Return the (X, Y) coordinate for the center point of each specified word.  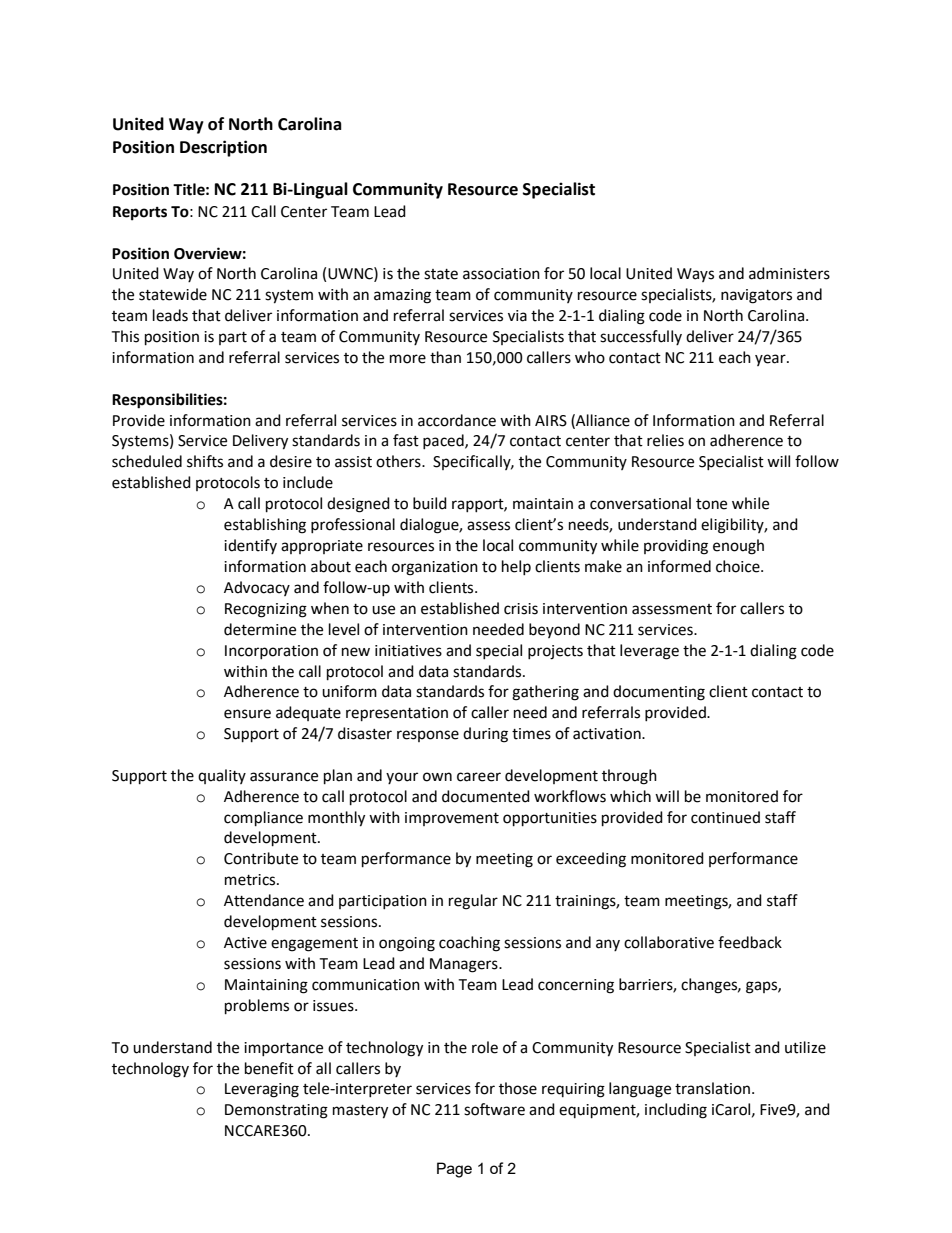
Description (223, 148)
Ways (695, 275)
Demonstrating (276, 1111)
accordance (457, 420)
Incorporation (271, 652)
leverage (649, 652)
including (676, 1111)
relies (665, 440)
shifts (205, 461)
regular (473, 902)
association (501, 274)
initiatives (408, 651)
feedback (750, 942)
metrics (251, 880)
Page (454, 1170)
